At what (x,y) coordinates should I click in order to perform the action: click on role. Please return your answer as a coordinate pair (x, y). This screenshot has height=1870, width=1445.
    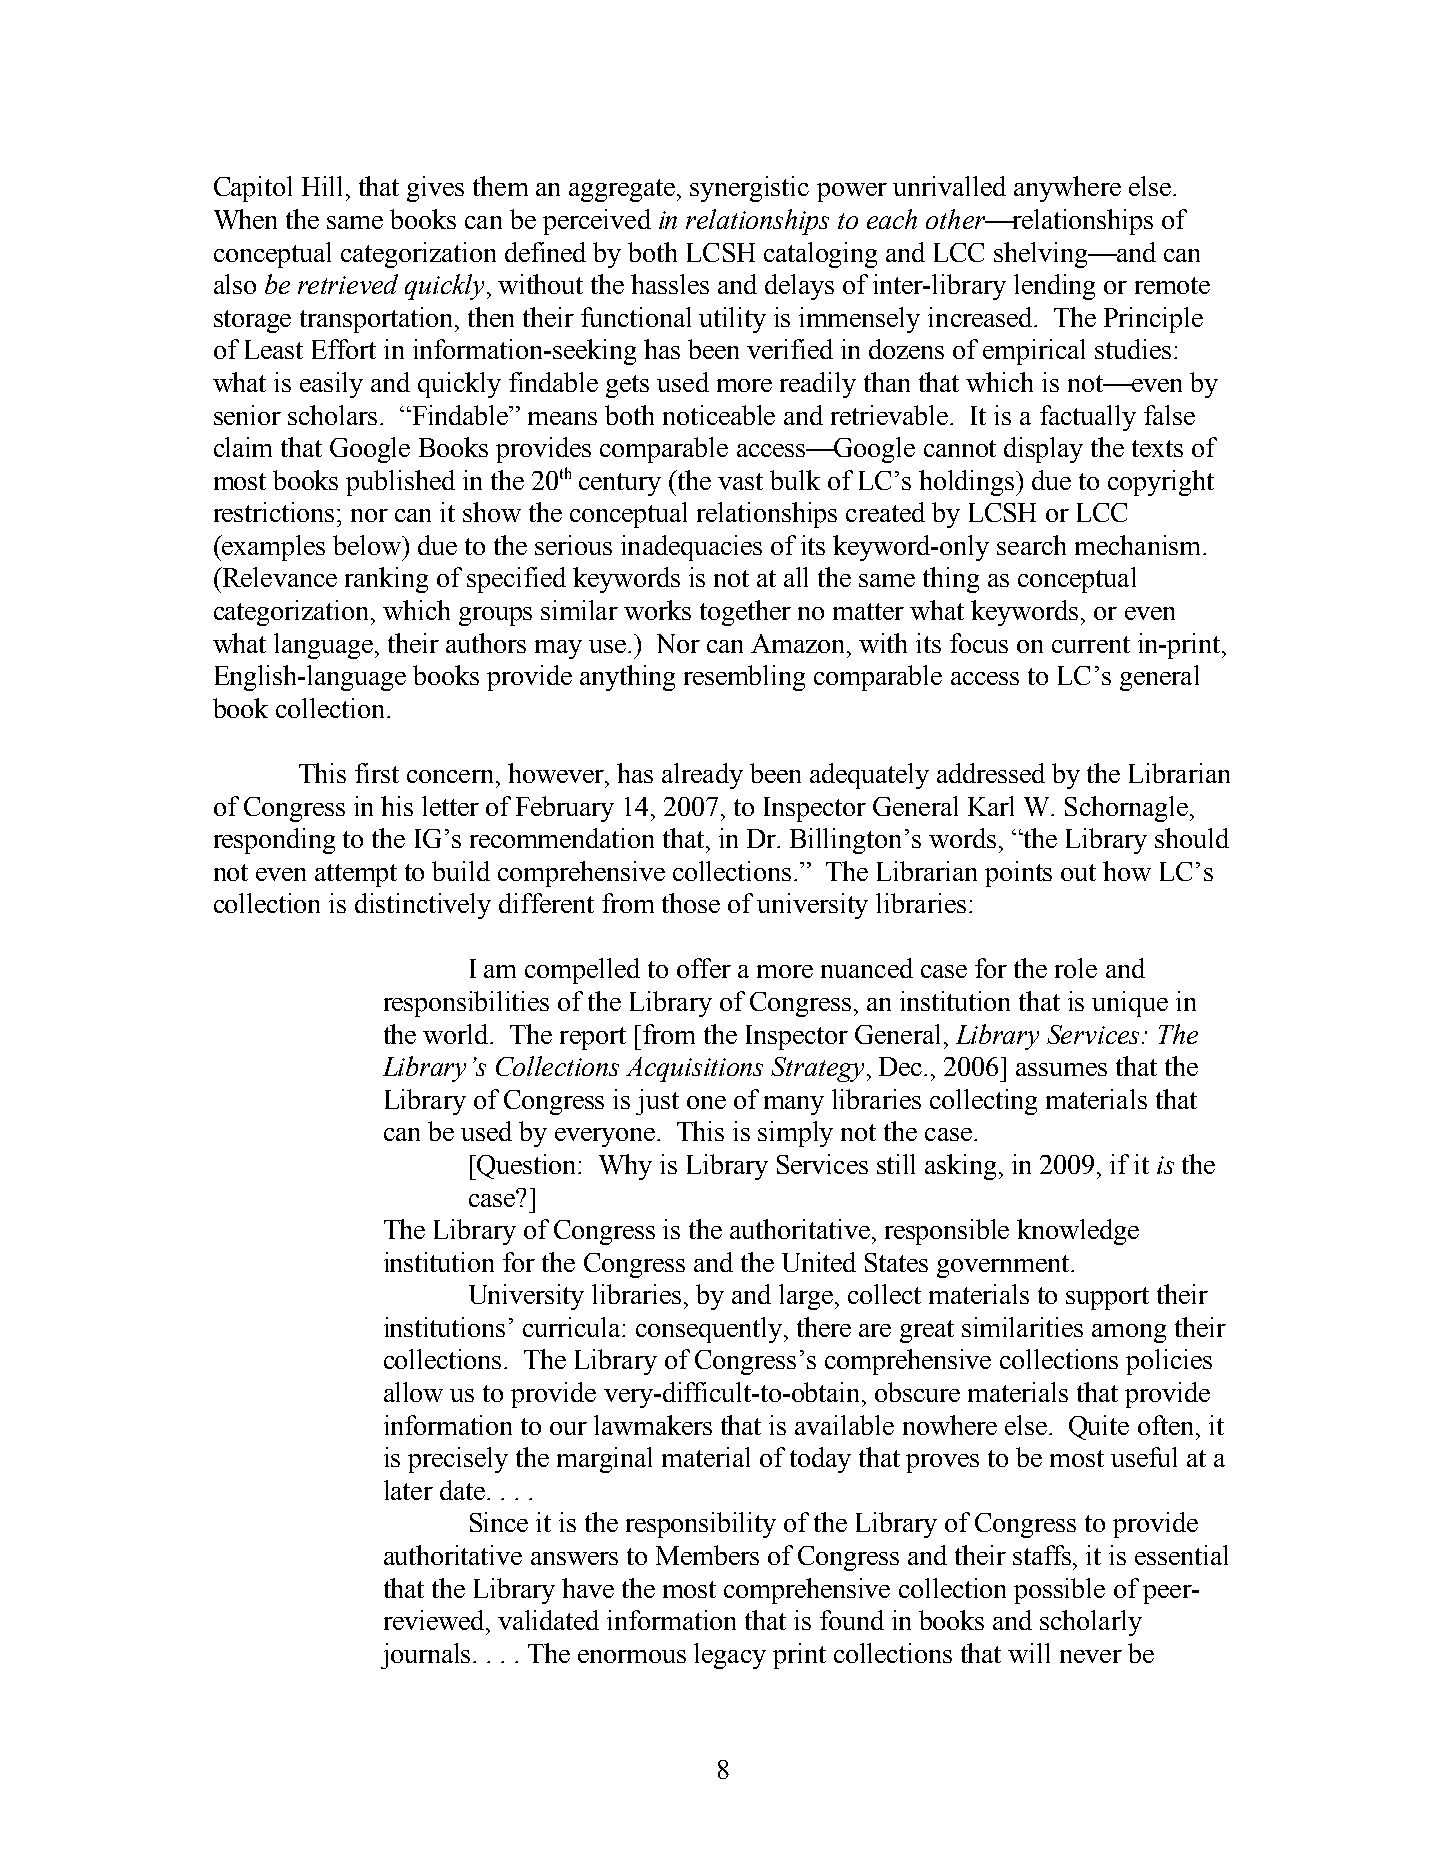
    Looking at the image, I should click on (1076, 968).
